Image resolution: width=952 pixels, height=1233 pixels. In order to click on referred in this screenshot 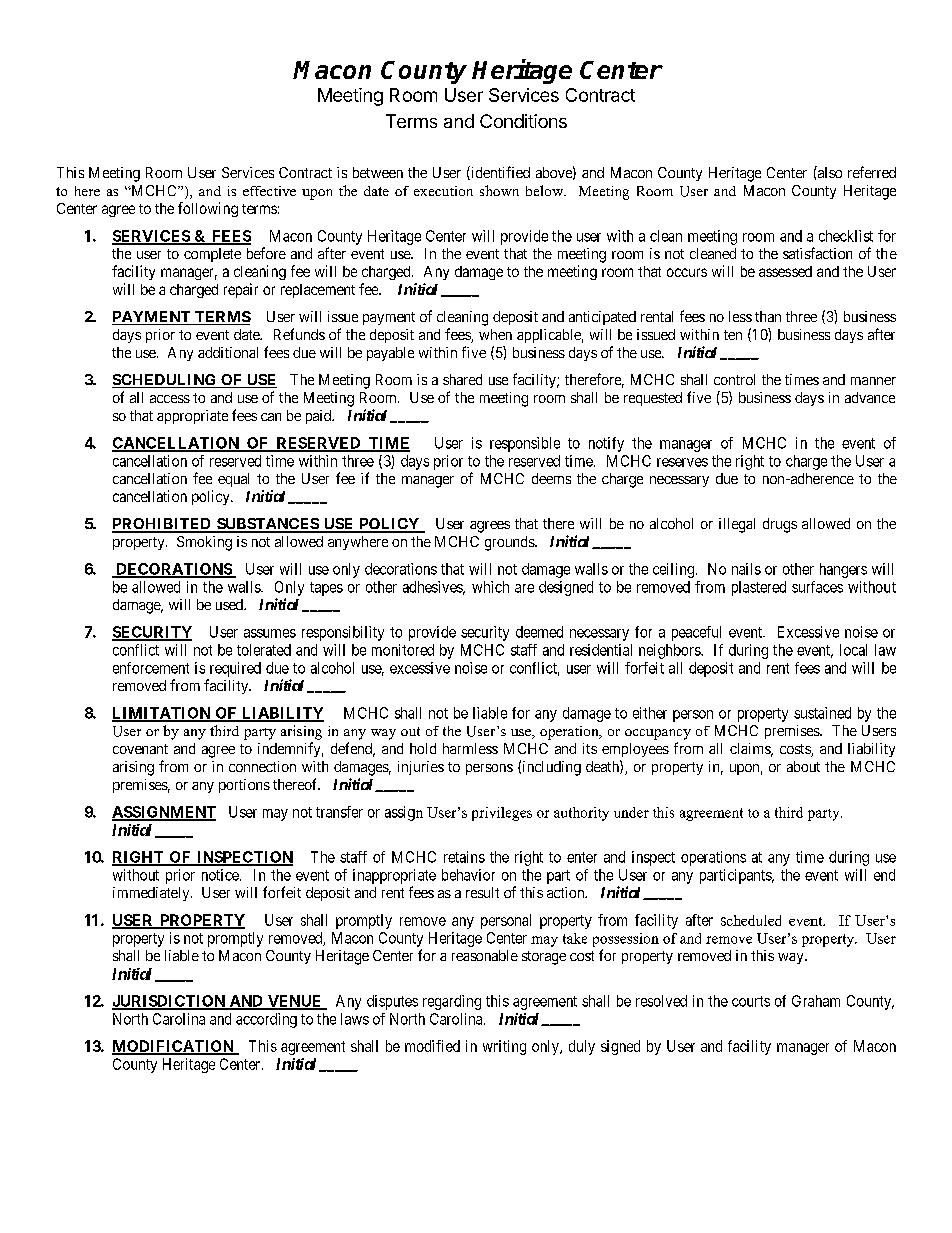, I will do `click(872, 172)`.
